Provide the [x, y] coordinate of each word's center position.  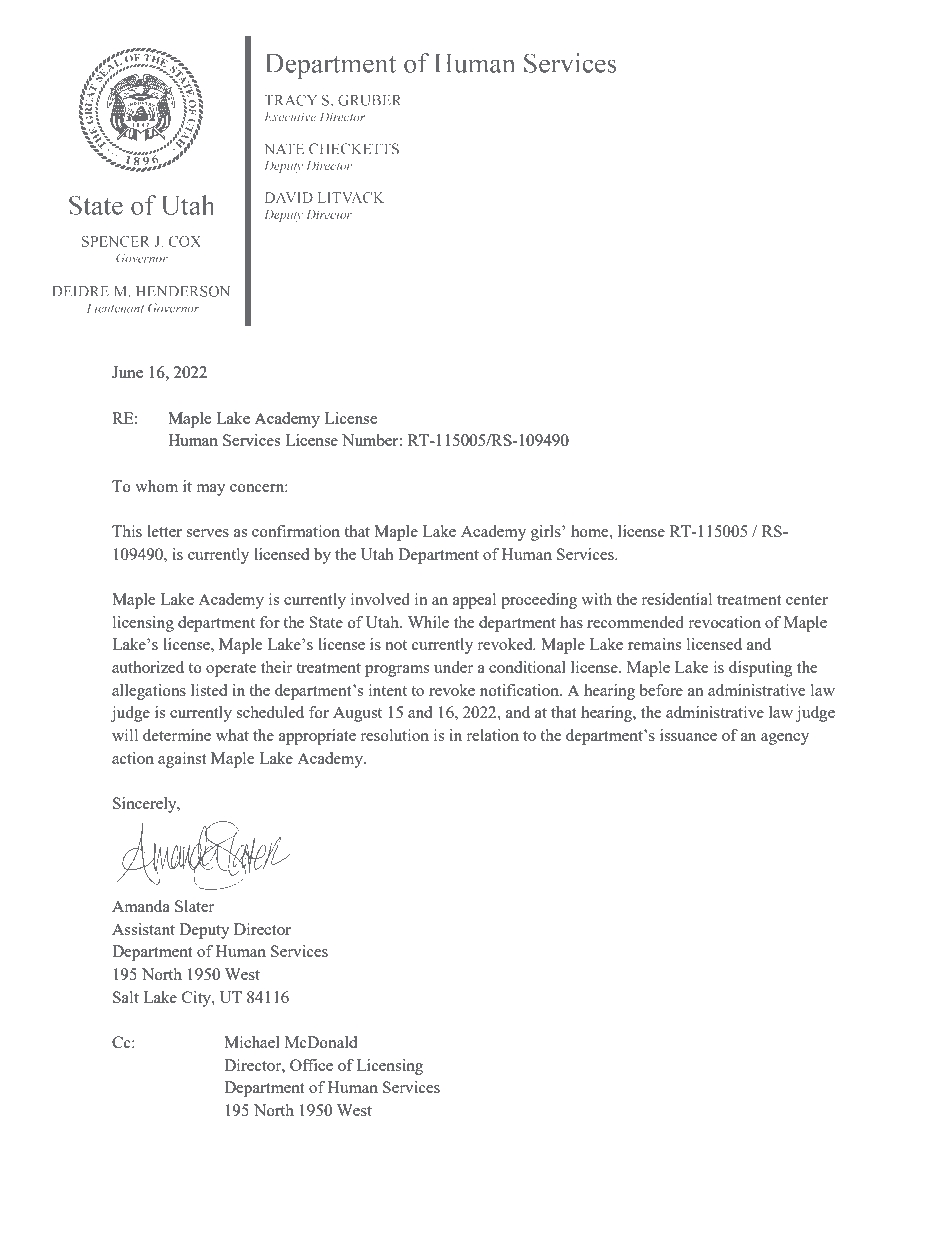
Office [311, 1065]
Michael [252, 1042]
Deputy [204, 931]
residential [677, 599]
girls [547, 533]
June [127, 372]
